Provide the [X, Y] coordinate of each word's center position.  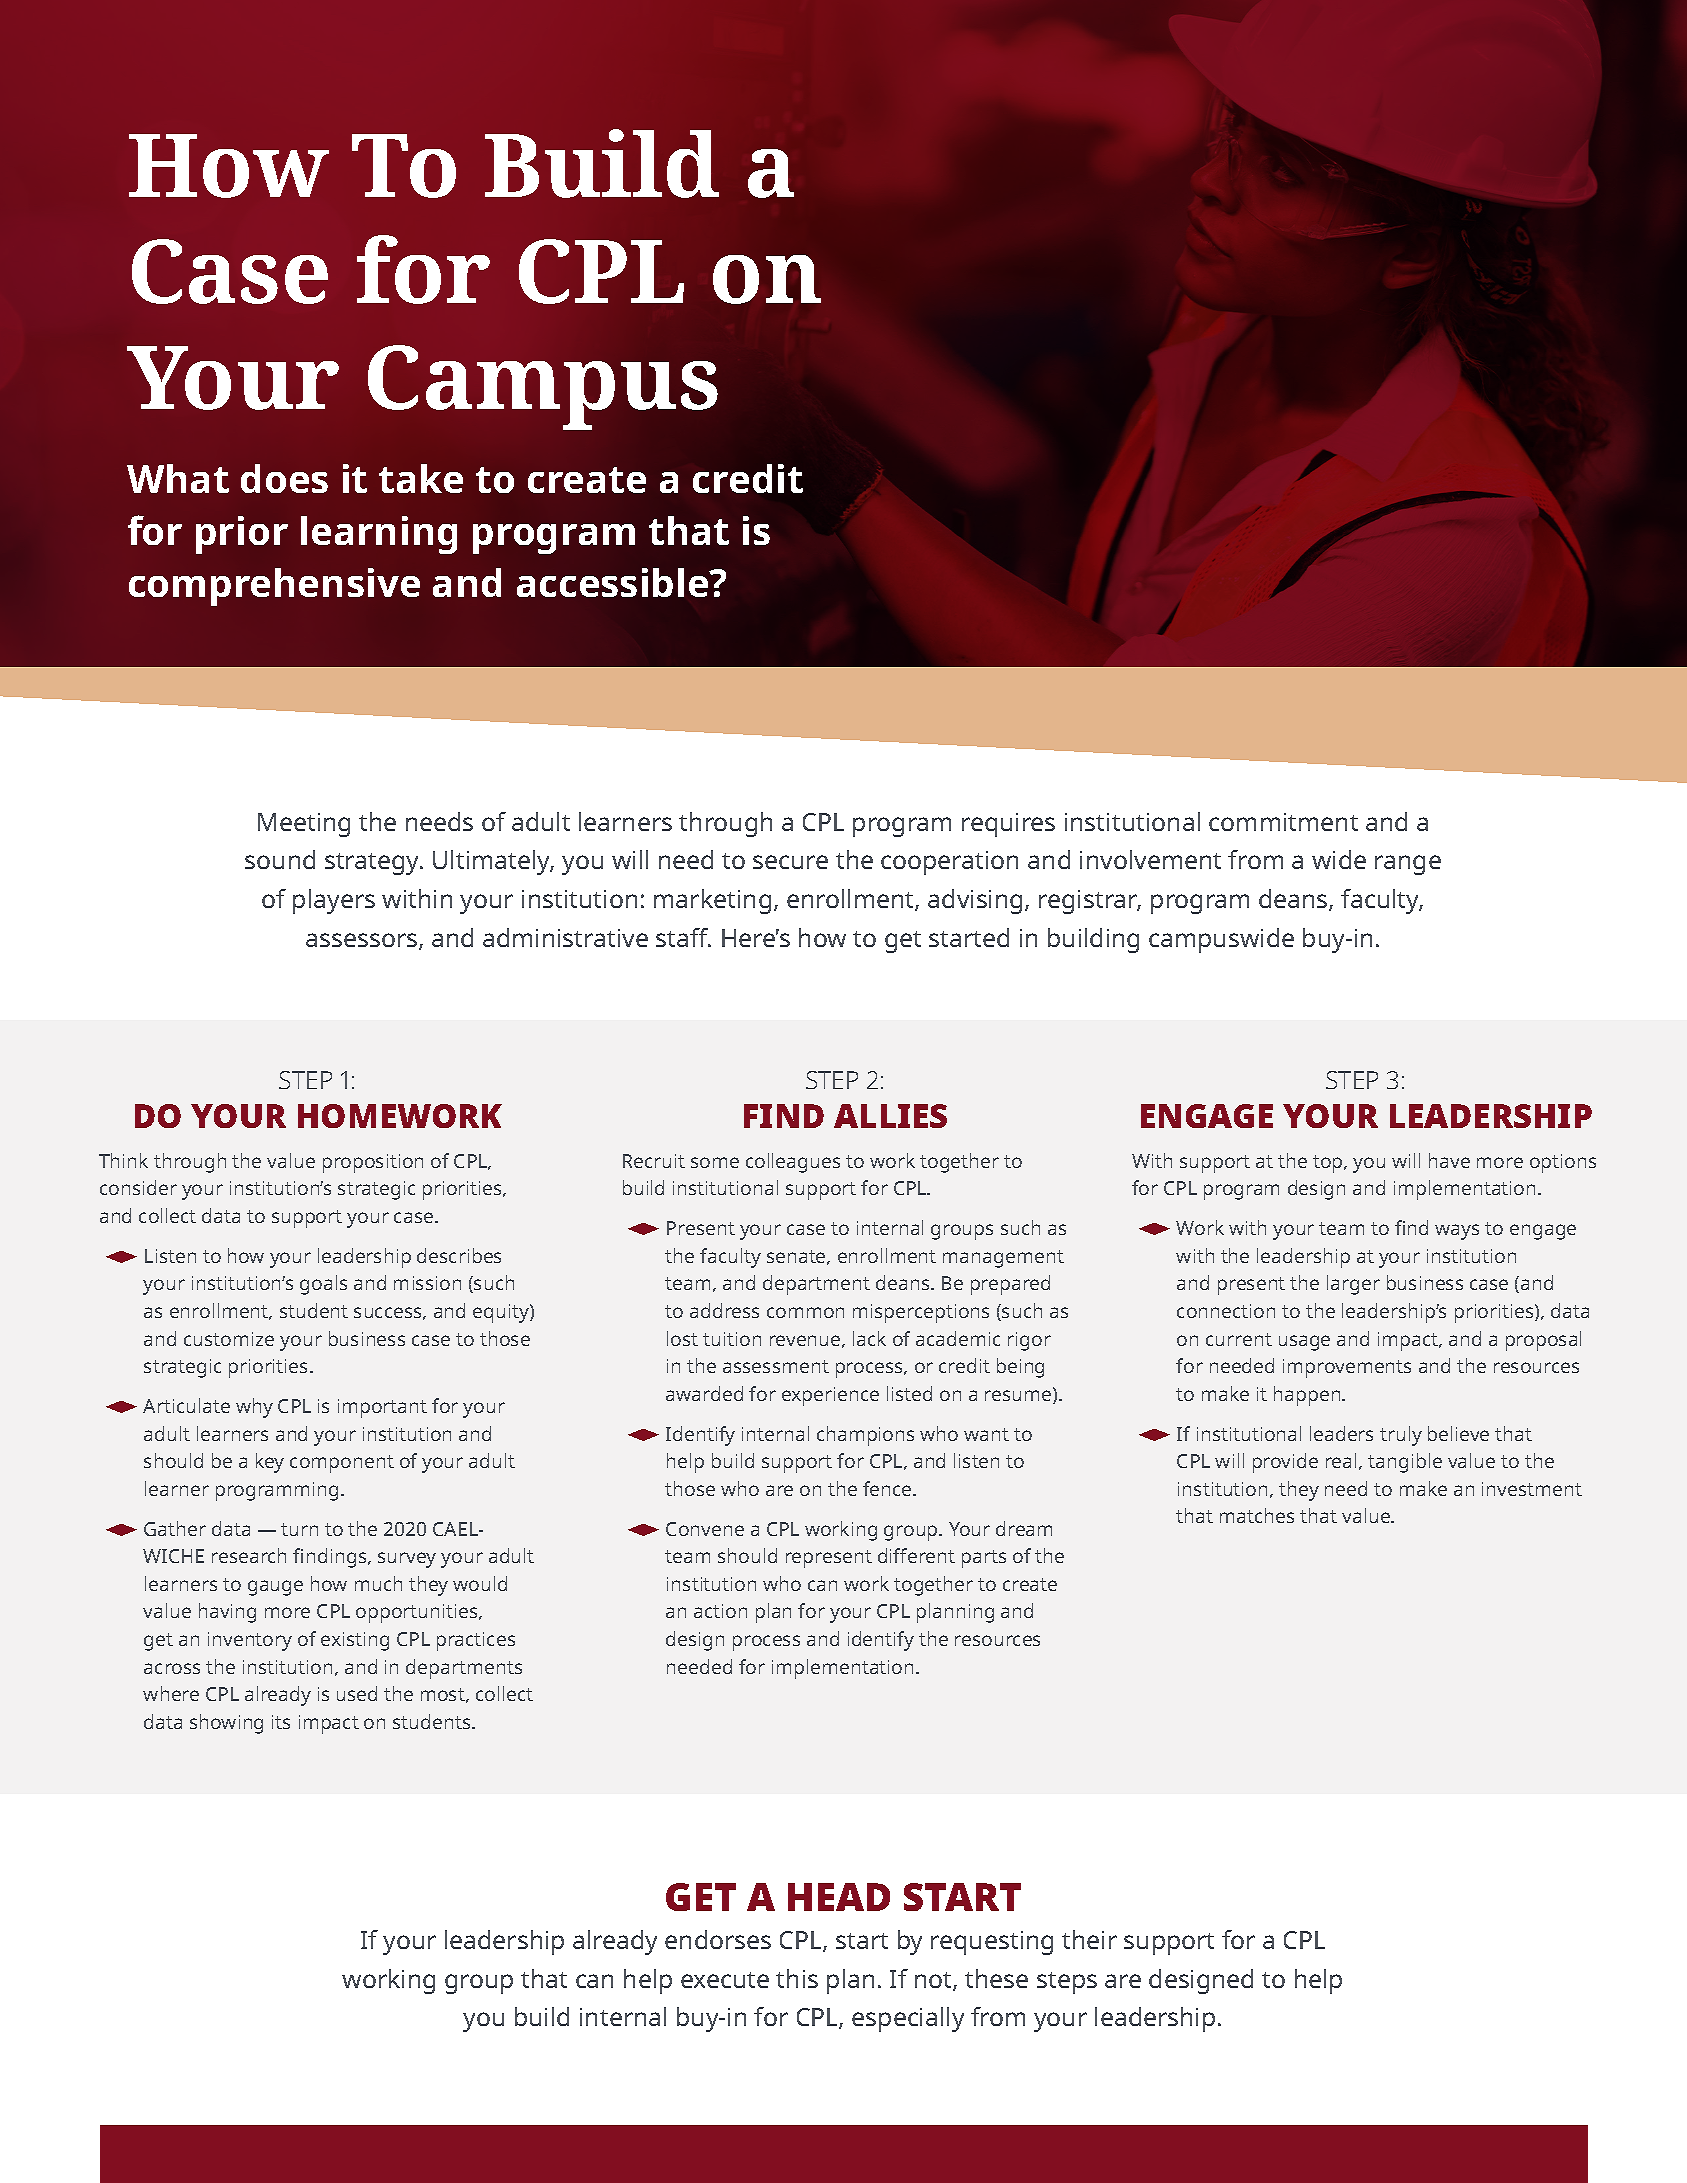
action [720, 1611]
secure [790, 862]
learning [379, 535]
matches [1257, 1515]
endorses [718, 1939]
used [357, 1693]
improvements [1347, 1368]
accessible [614, 582]
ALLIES [890, 1116]
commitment [1283, 822]
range [1408, 865]
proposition [373, 1163]
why [254, 1408]
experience [830, 1396]
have [1449, 1160]
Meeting [304, 825]
